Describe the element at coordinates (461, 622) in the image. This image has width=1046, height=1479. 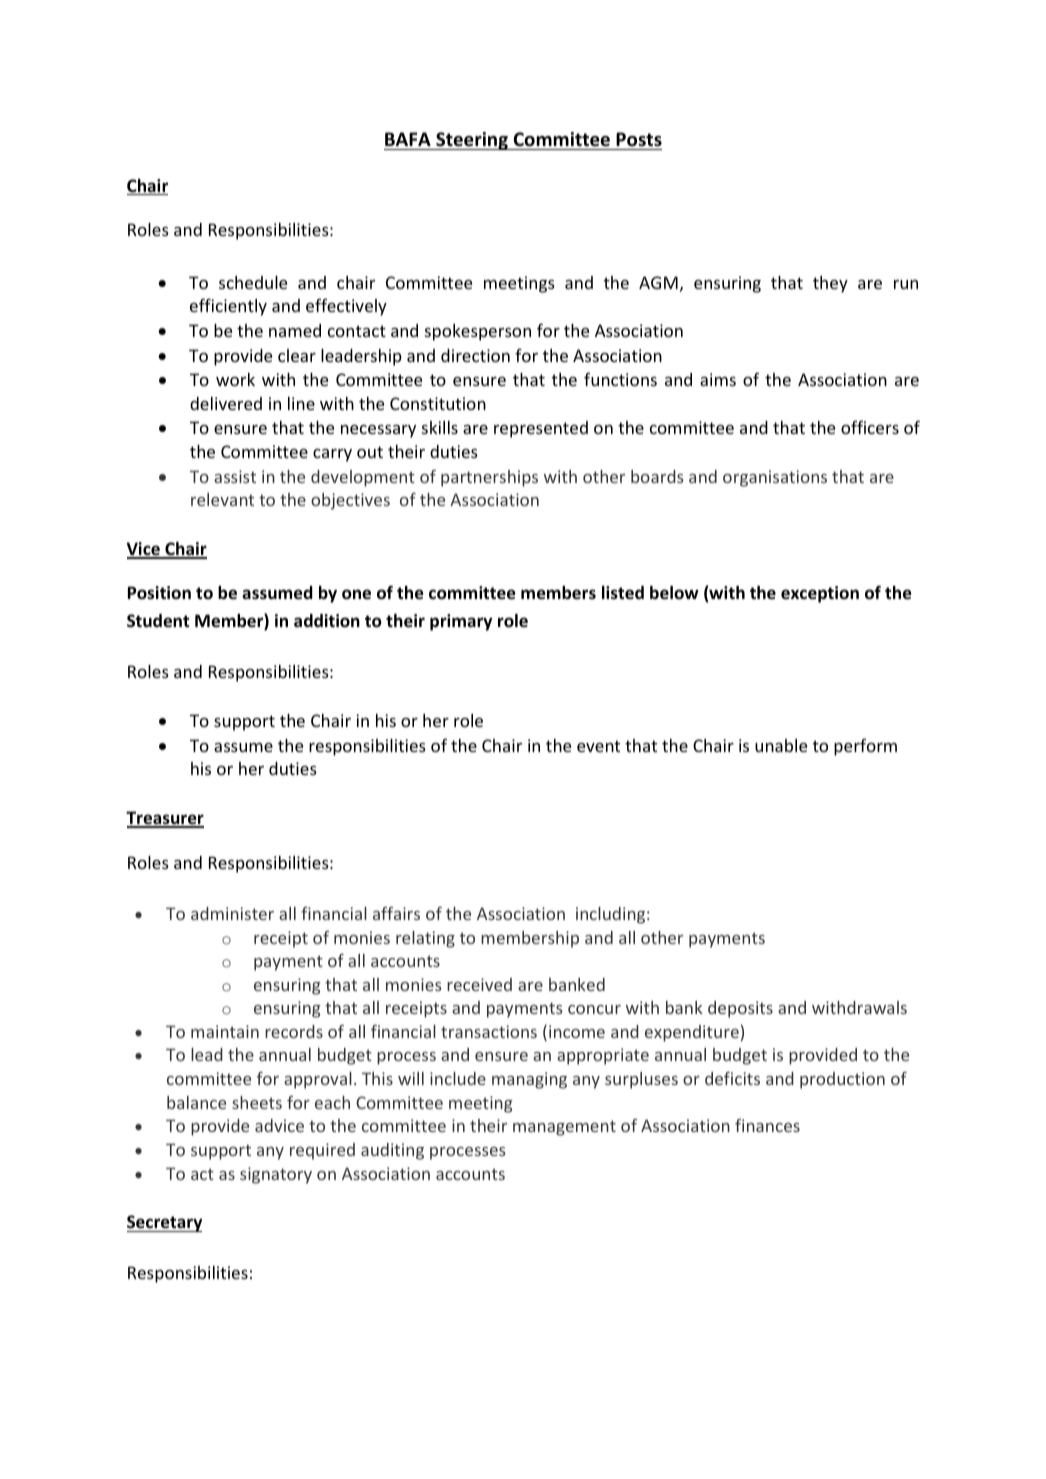
I see `primary` at that location.
